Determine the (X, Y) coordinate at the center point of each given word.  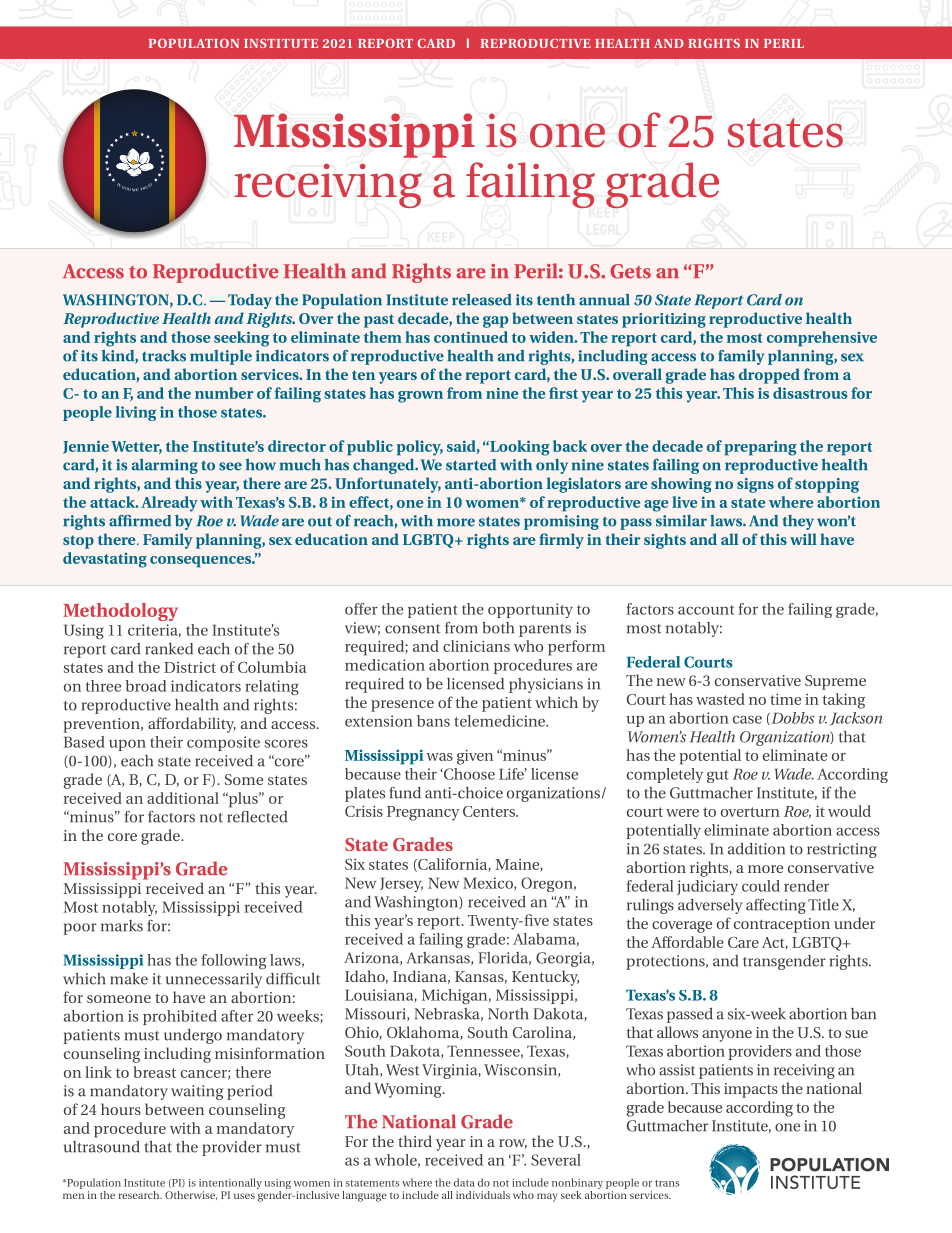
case (747, 719)
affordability (192, 725)
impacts (751, 1090)
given (475, 757)
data (464, 1182)
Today (250, 301)
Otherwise (191, 1195)
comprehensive (822, 339)
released (482, 300)
